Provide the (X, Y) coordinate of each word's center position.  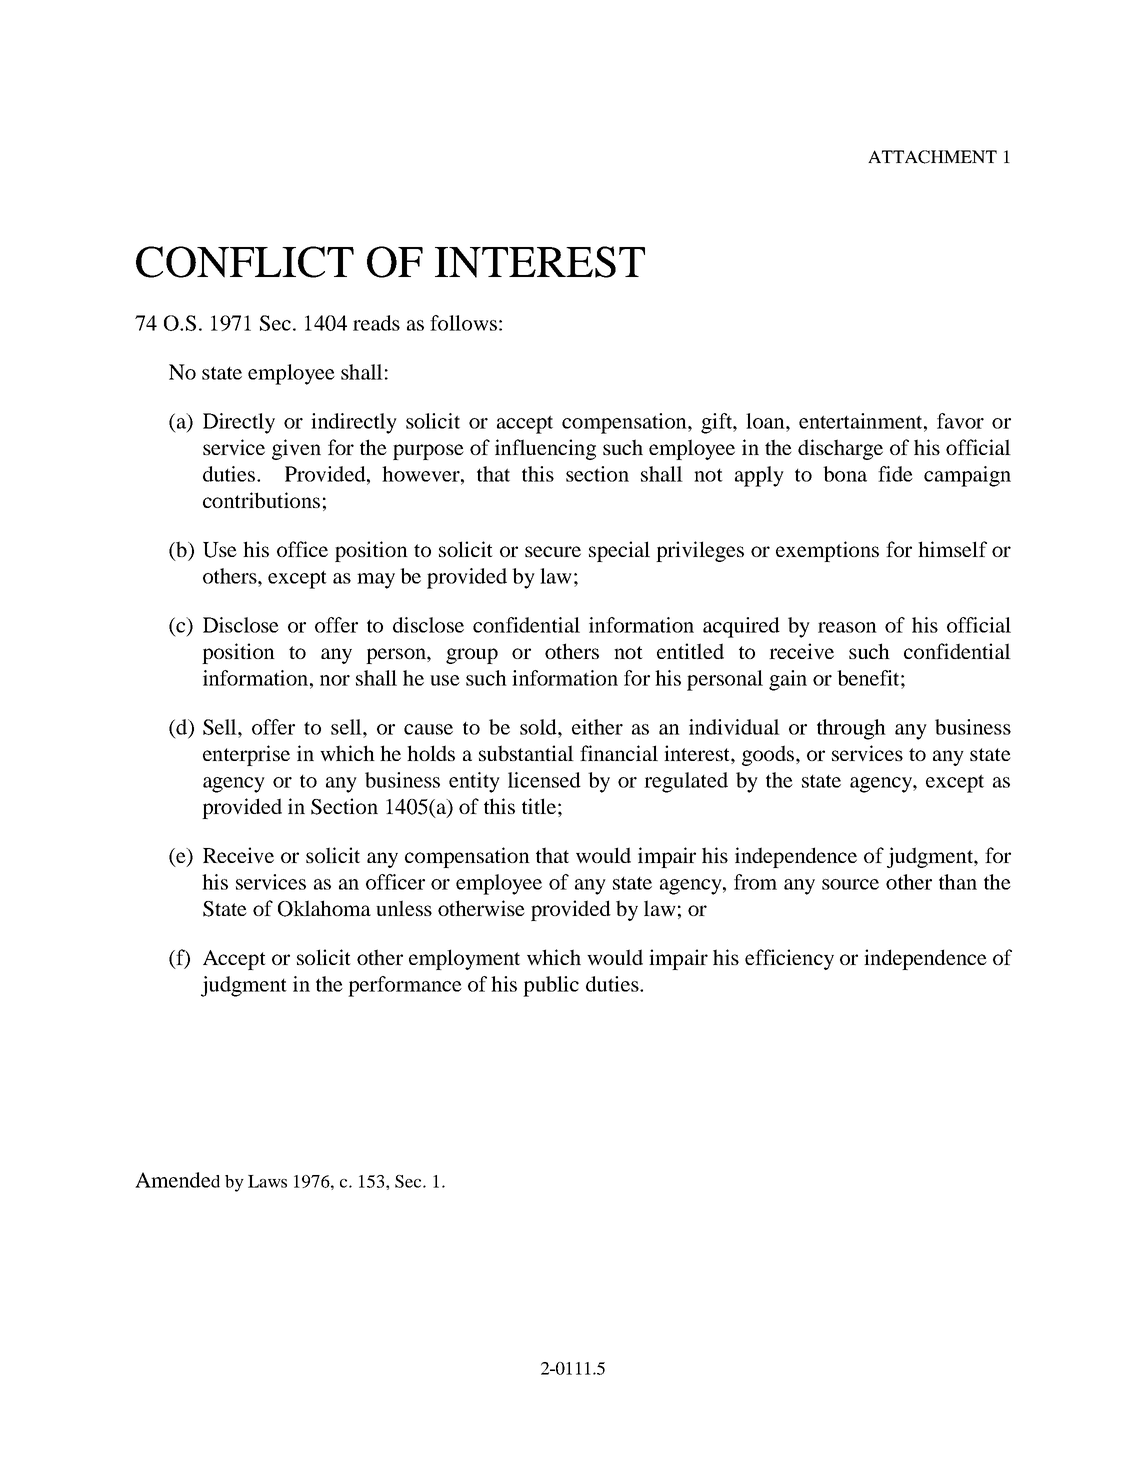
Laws (267, 1181)
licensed (544, 780)
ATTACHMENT (932, 157)
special (619, 551)
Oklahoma (324, 908)
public (551, 986)
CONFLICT (245, 262)
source (850, 884)
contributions (261, 500)
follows (463, 323)
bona (845, 474)
